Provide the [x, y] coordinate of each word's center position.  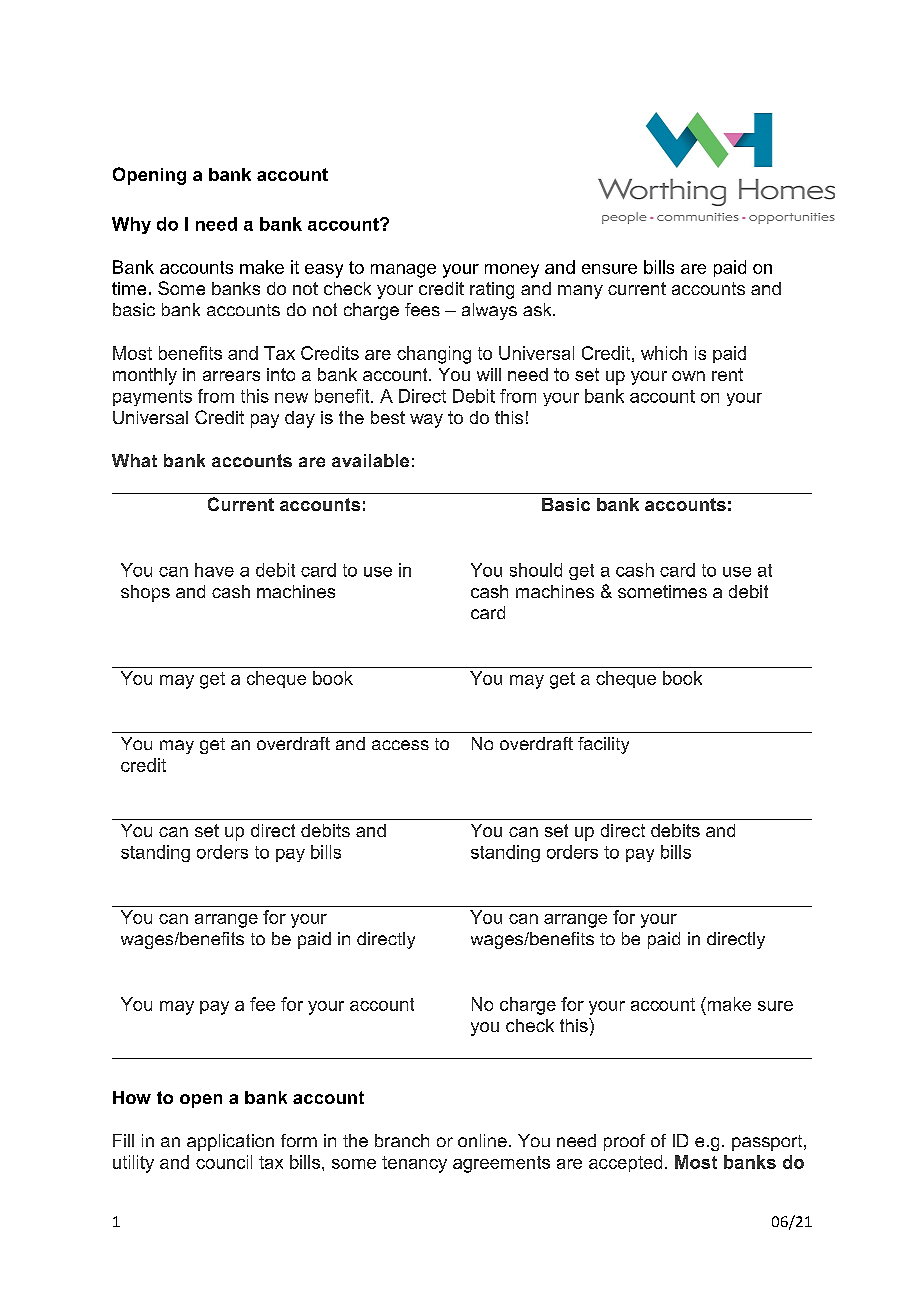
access [400, 745]
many [580, 292]
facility [603, 745]
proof [624, 1142]
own [688, 376]
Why [131, 225]
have [214, 570]
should [536, 570]
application [230, 1142]
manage [403, 271]
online [482, 1140]
